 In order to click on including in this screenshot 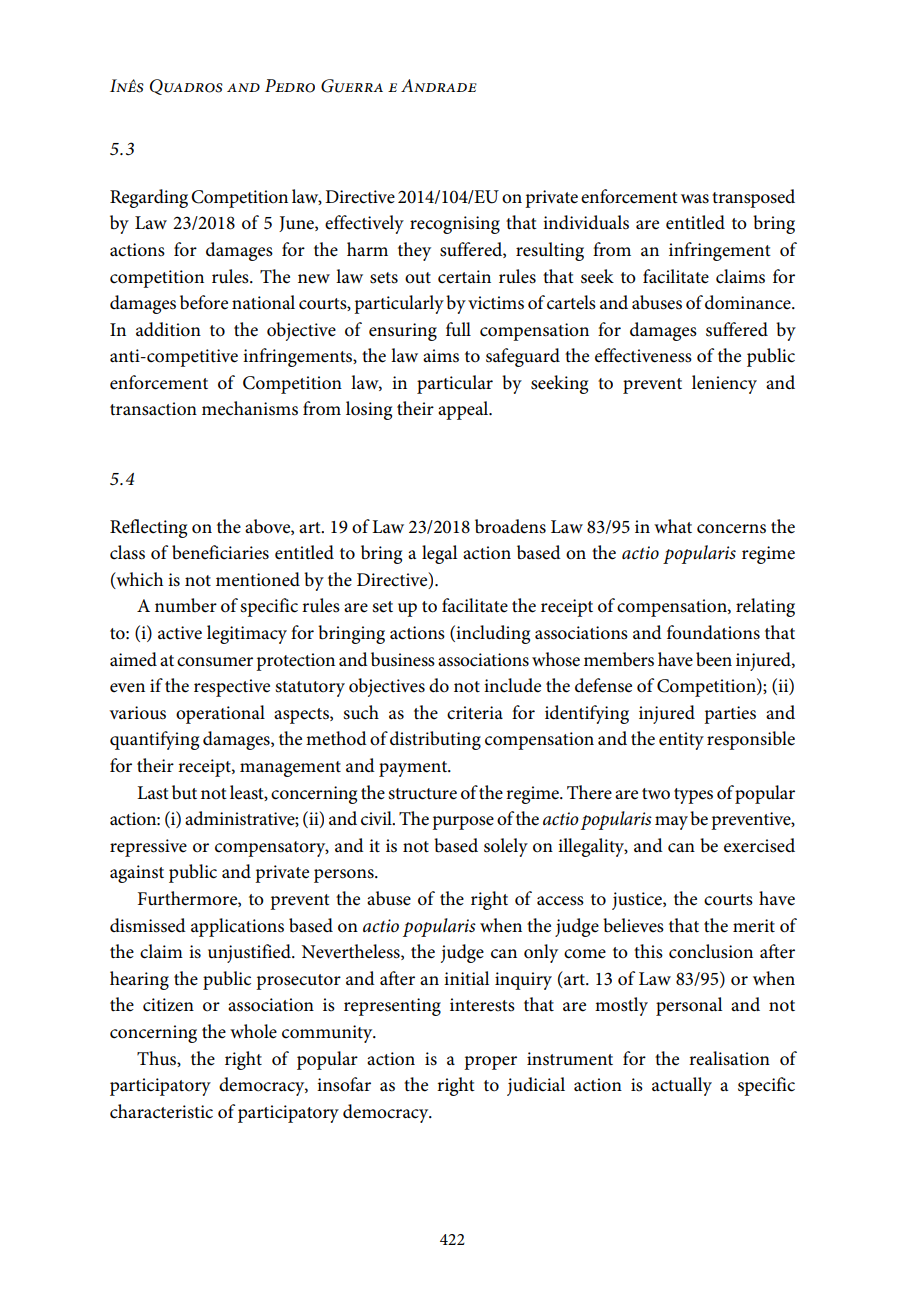, I will do `click(492, 634)`.
